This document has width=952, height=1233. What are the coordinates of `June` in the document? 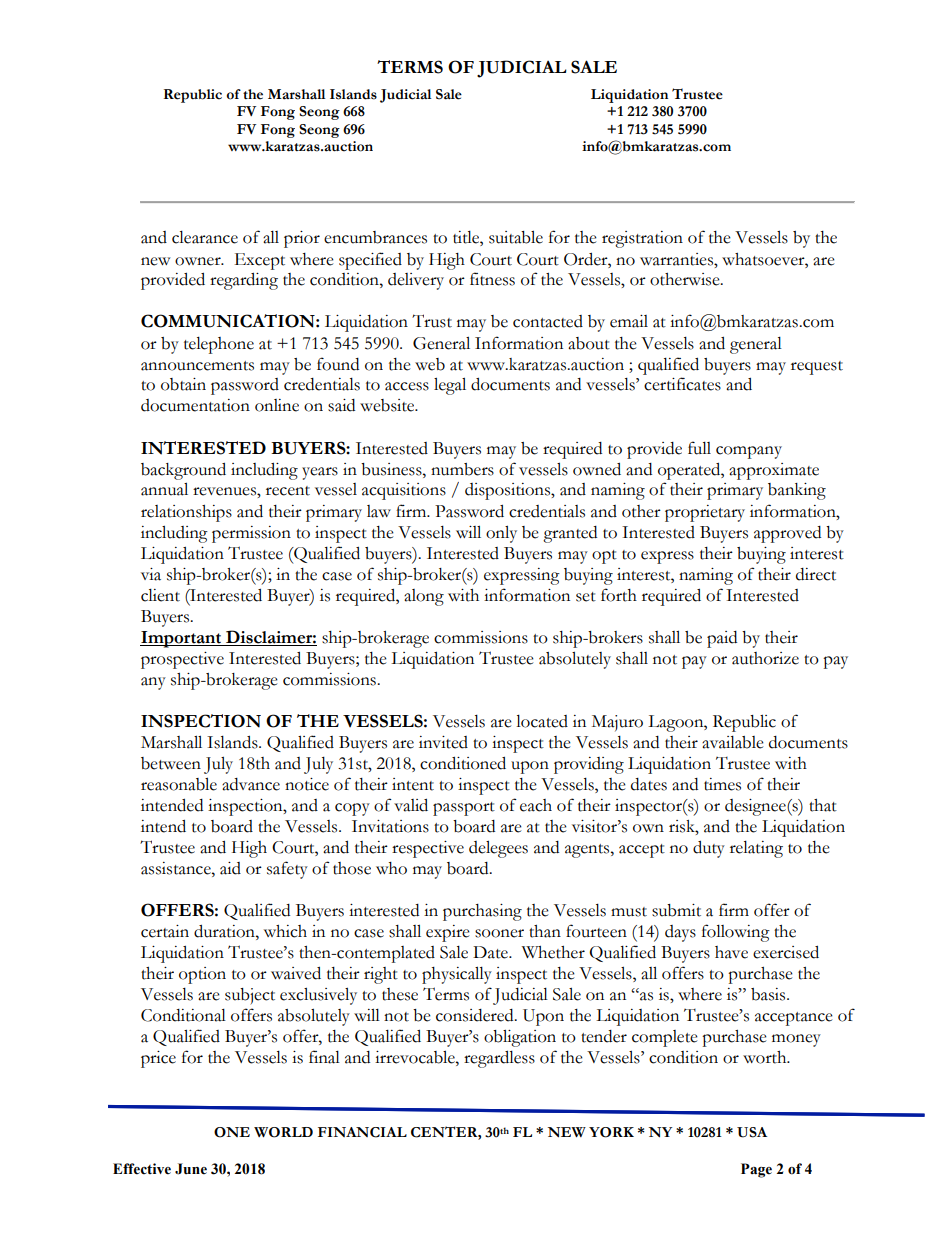 It's located at (191, 1169).
